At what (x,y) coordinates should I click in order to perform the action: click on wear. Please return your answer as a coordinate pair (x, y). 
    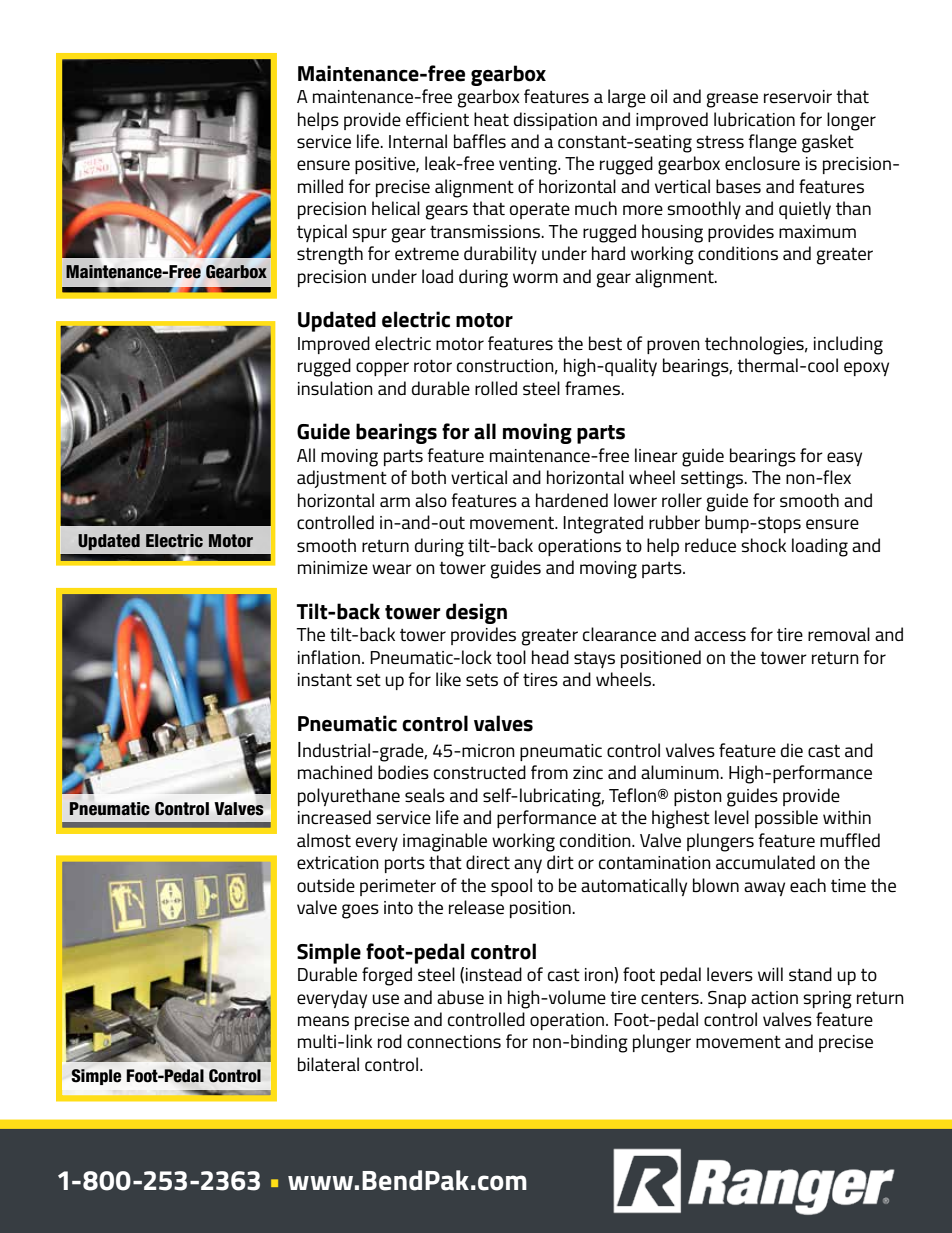
    Looking at the image, I should click on (392, 569).
